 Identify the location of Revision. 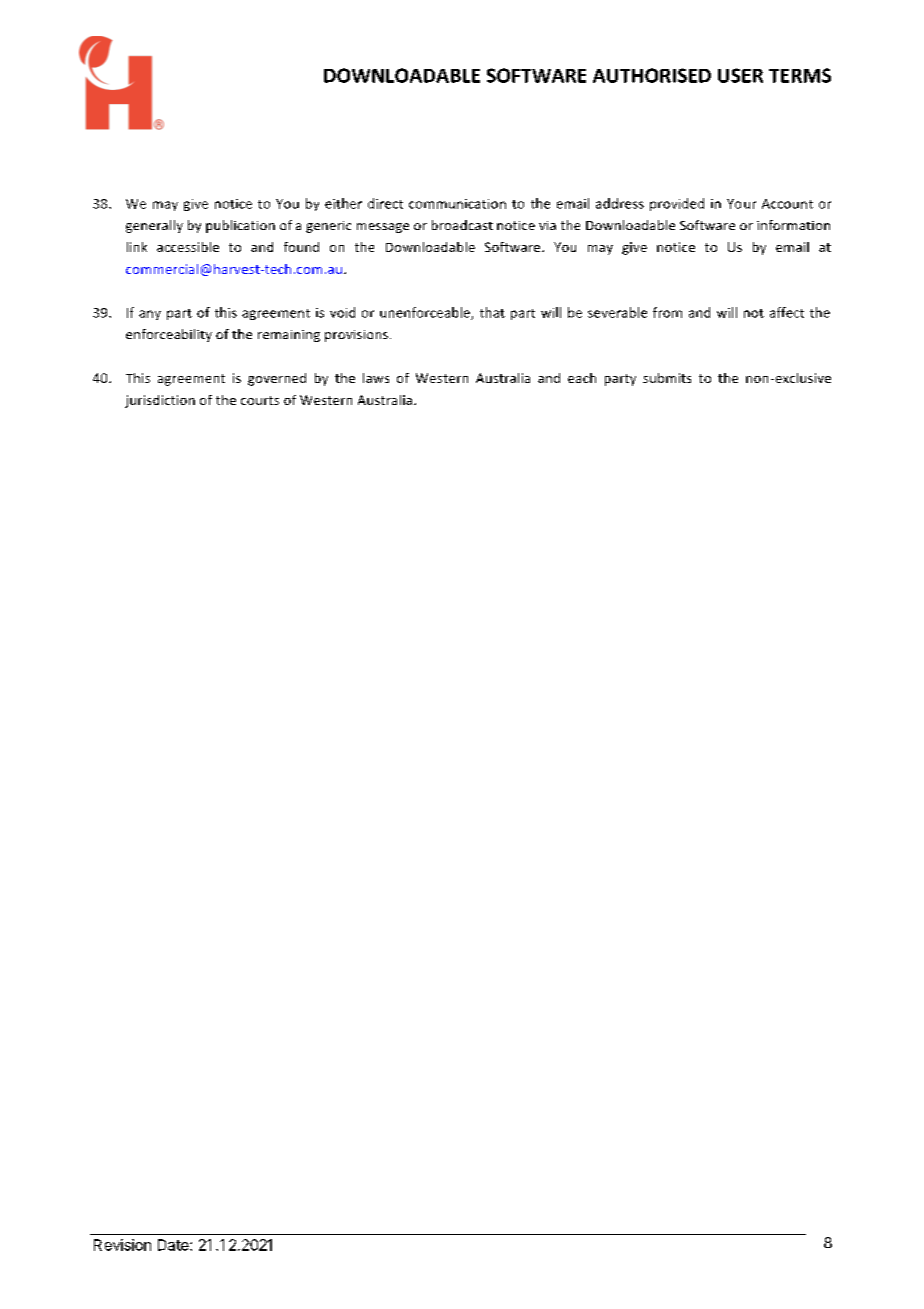
(122, 1245).
